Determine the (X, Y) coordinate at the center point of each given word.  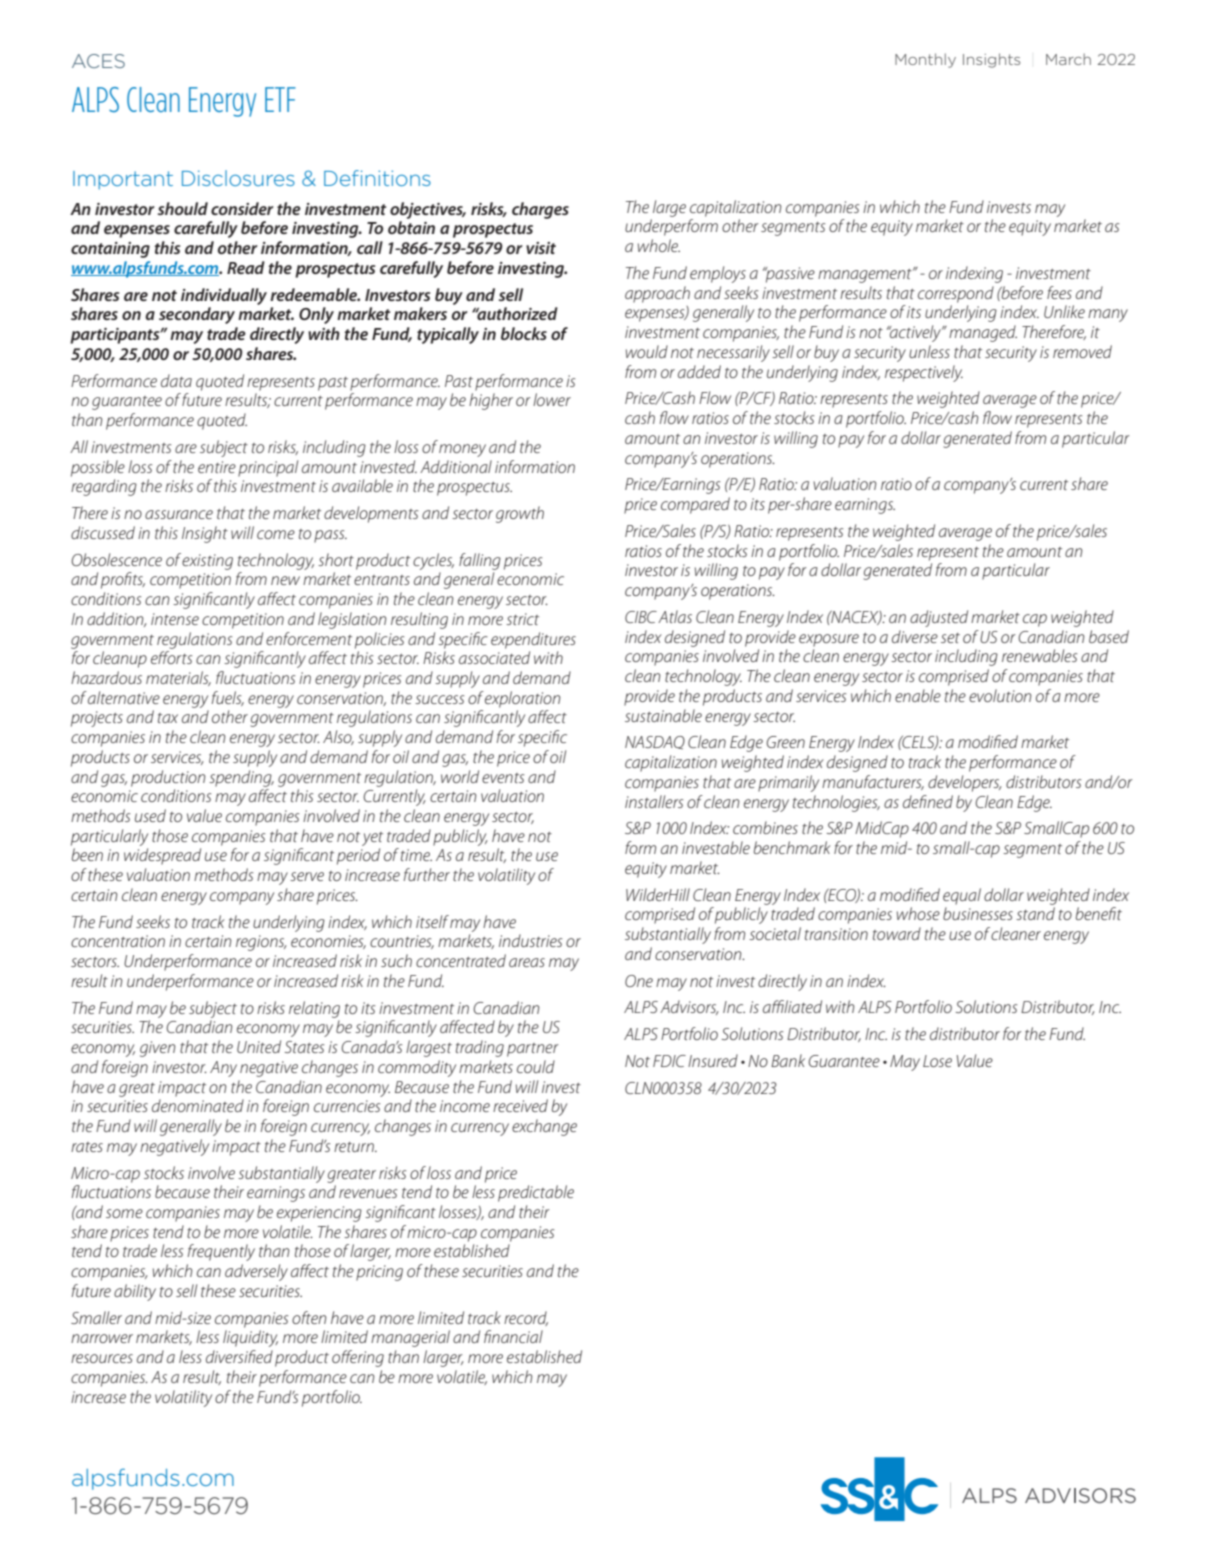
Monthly (925, 60)
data (176, 380)
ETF (280, 99)
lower (552, 399)
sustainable (663, 715)
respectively (924, 373)
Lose (937, 1061)
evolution (1000, 695)
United (259, 1046)
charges (540, 210)
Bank (788, 1060)
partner (533, 1050)
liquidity (250, 1338)
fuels (228, 698)
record (526, 1318)
